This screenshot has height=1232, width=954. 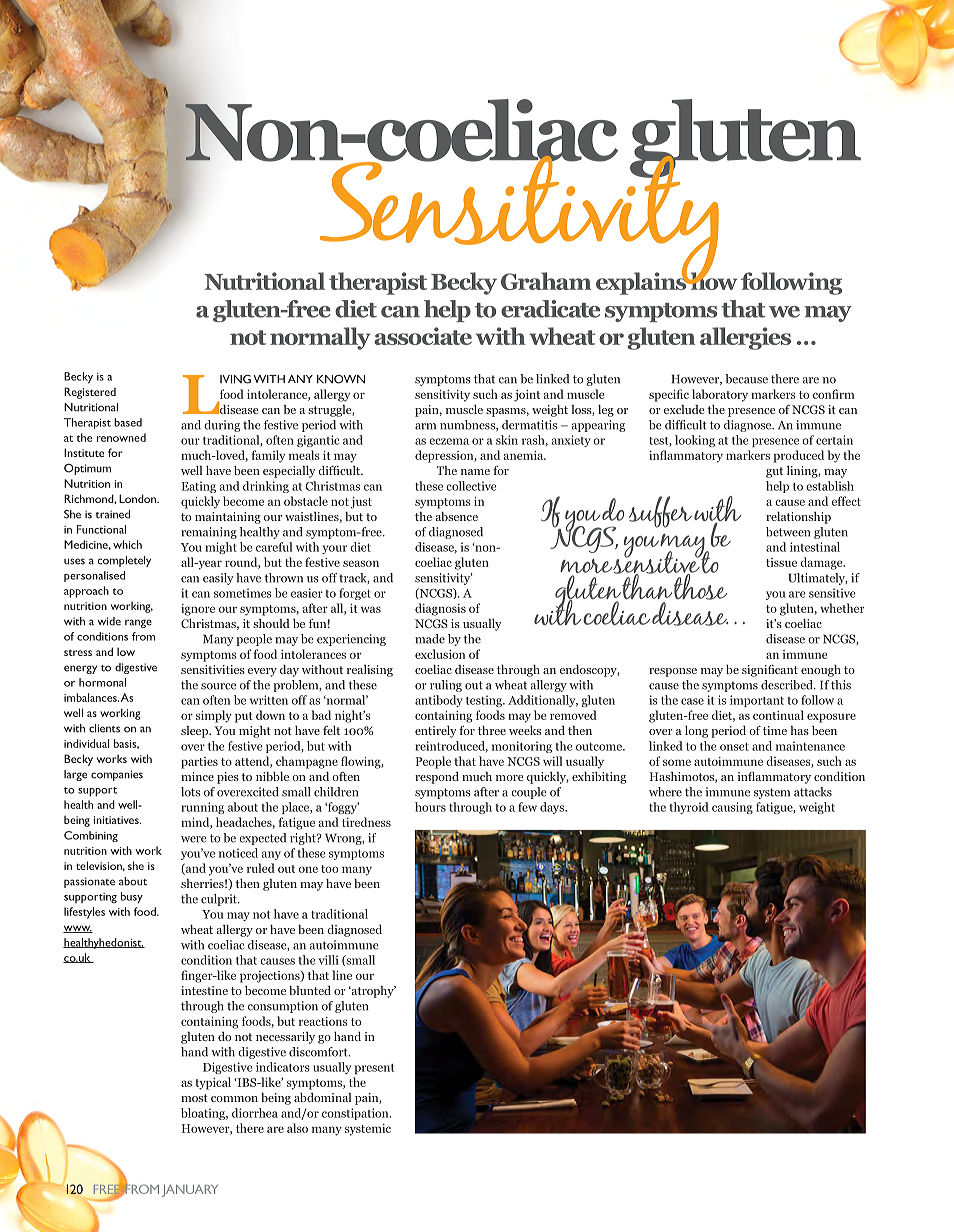 I want to click on entirely, so click(x=435, y=731).
